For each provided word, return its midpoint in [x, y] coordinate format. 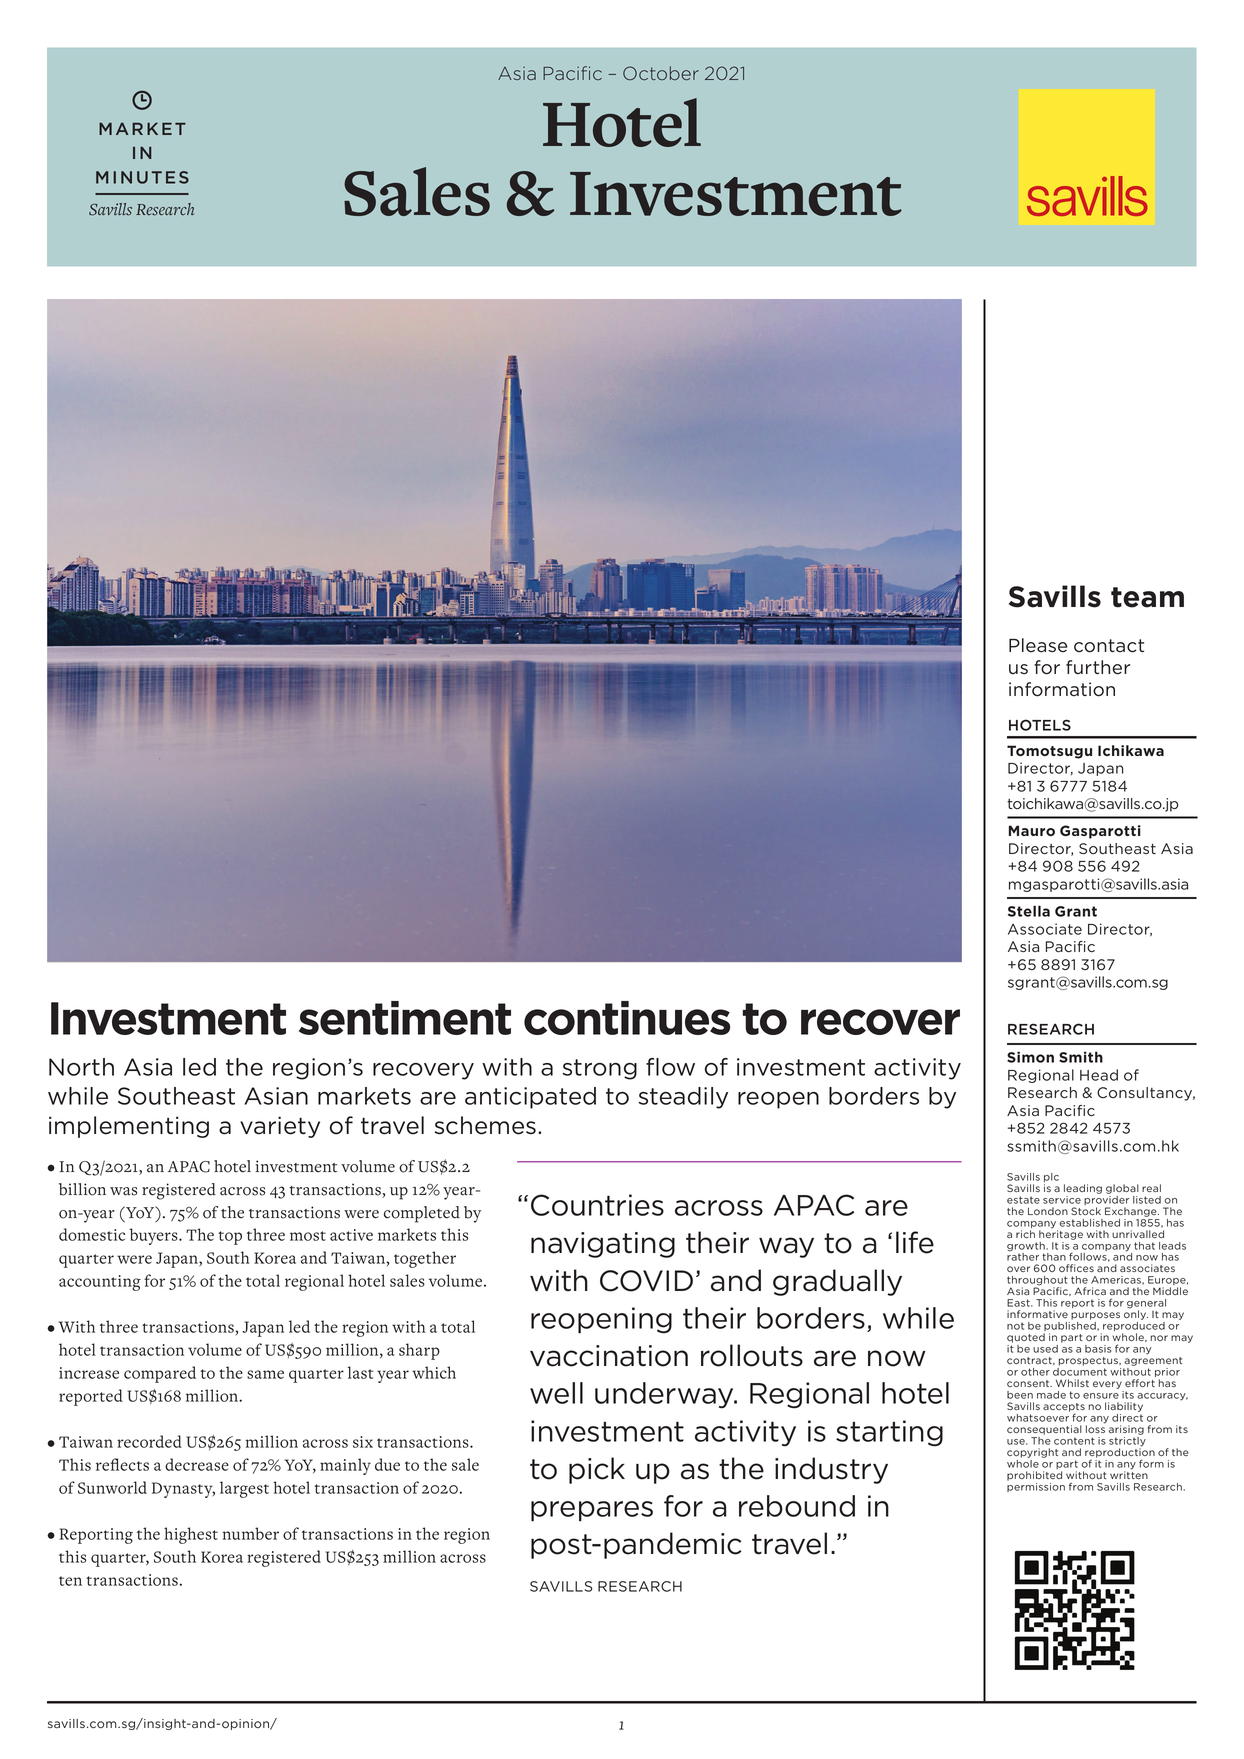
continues [627, 1018]
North [81, 1067]
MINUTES [142, 177]
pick [597, 1470]
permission [1036, 1487]
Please [1038, 645]
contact [1109, 646]
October [661, 73]
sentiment [405, 1018]
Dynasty [183, 1490]
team [1147, 597]
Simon [1030, 1057]
